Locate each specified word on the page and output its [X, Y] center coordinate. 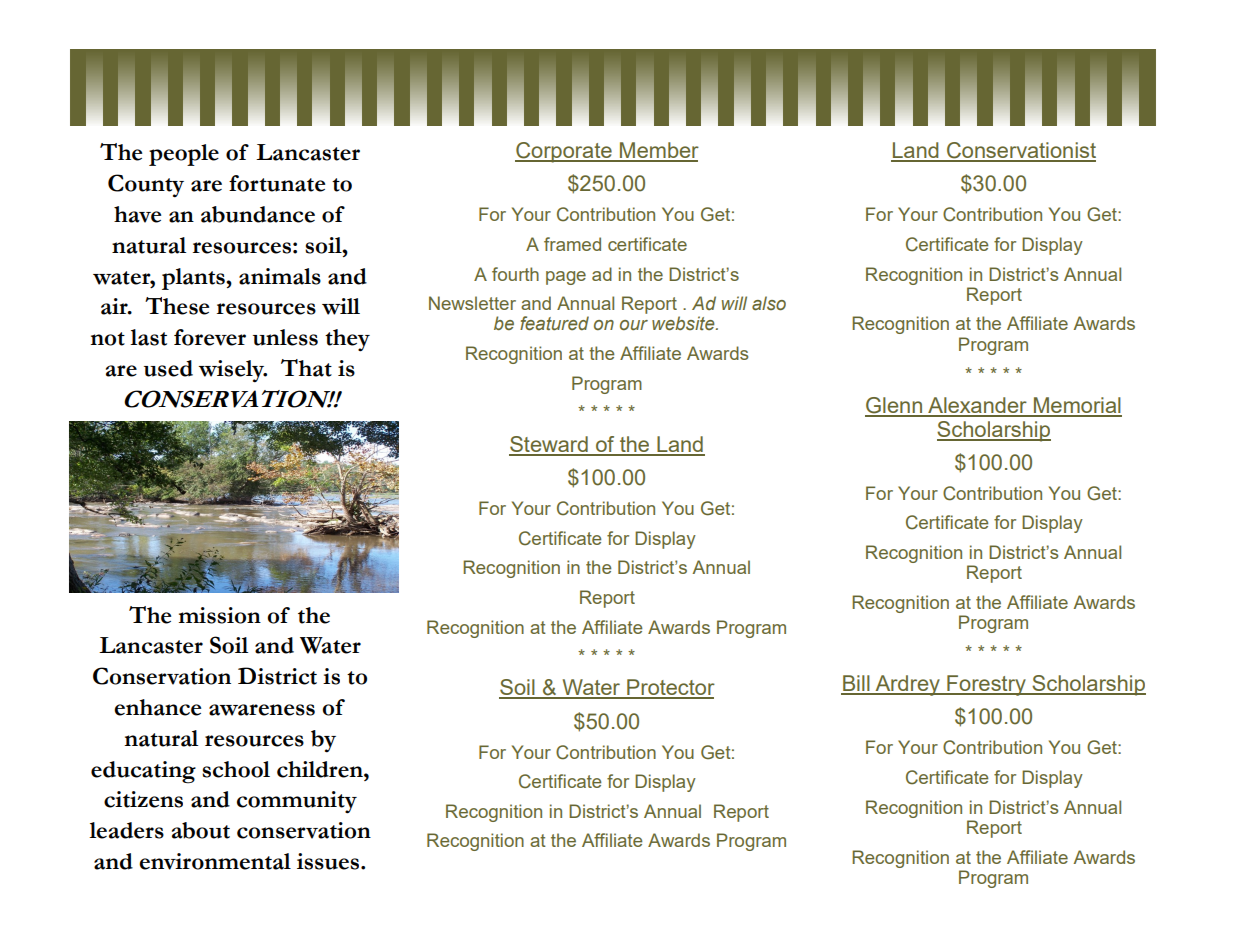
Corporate [564, 152]
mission [220, 615]
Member [658, 151]
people [184, 155]
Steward [549, 445]
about [201, 830]
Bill [856, 684]
